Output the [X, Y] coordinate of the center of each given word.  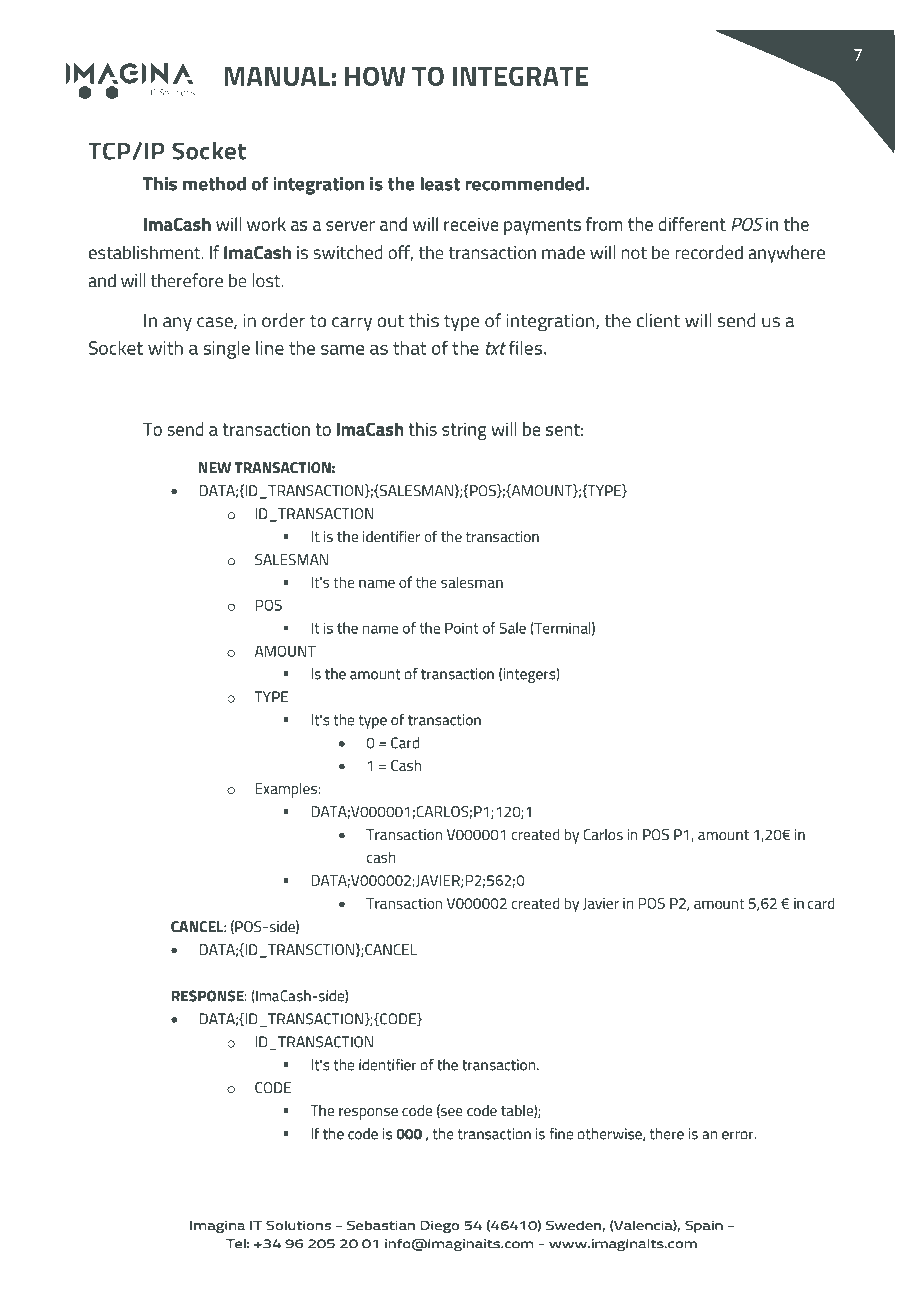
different [692, 224]
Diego [440, 1227]
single [226, 350]
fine [561, 1134]
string [464, 431]
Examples [287, 790]
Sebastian [381, 1225]
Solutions [298, 1225]
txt [496, 348]
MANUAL [277, 76]
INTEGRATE [520, 76]
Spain [704, 1227]
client [658, 320]
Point [462, 628]
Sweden [573, 1225]
